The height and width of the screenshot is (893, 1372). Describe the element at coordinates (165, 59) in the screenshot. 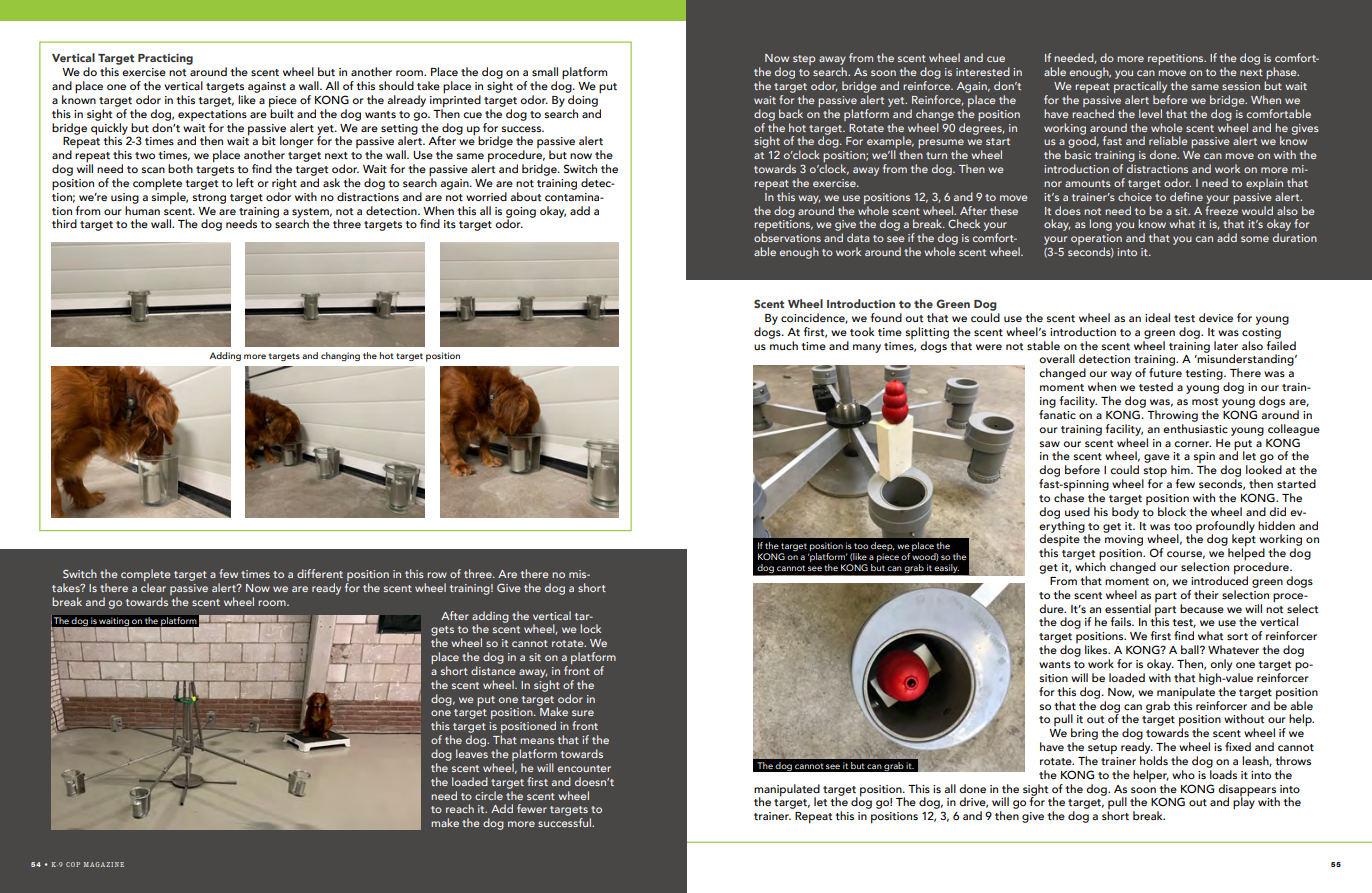

I see `Practicing` at that location.
